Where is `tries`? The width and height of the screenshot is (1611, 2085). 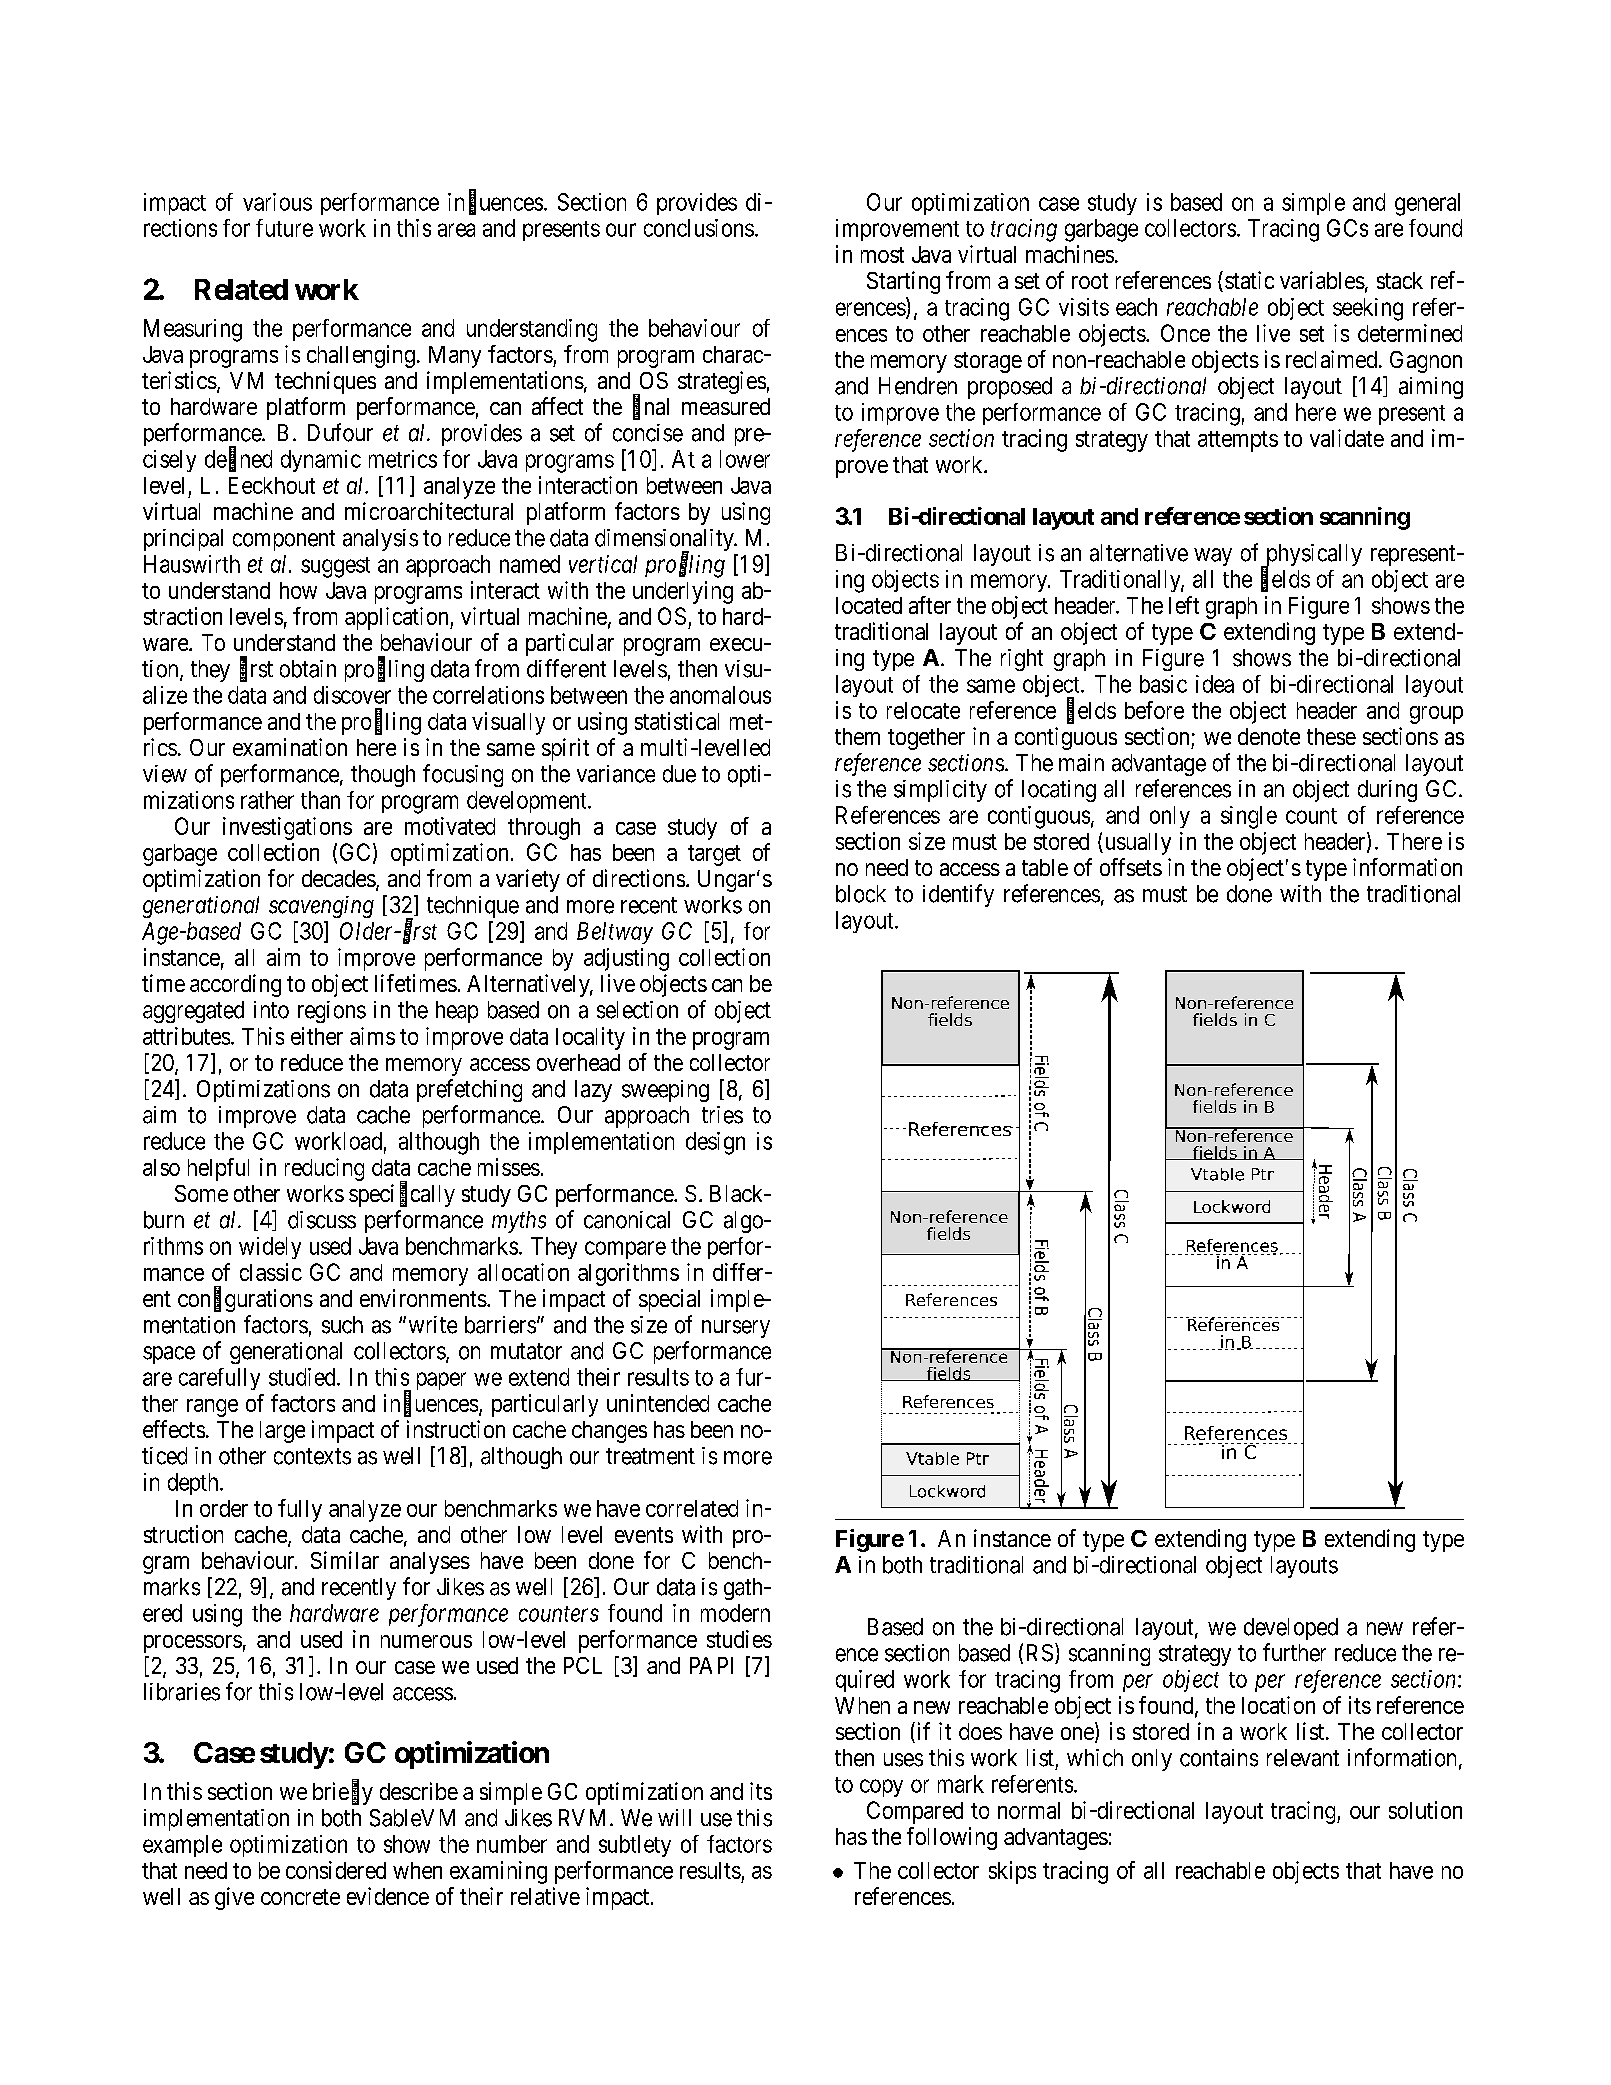 tries is located at coordinates (722, 1115).
